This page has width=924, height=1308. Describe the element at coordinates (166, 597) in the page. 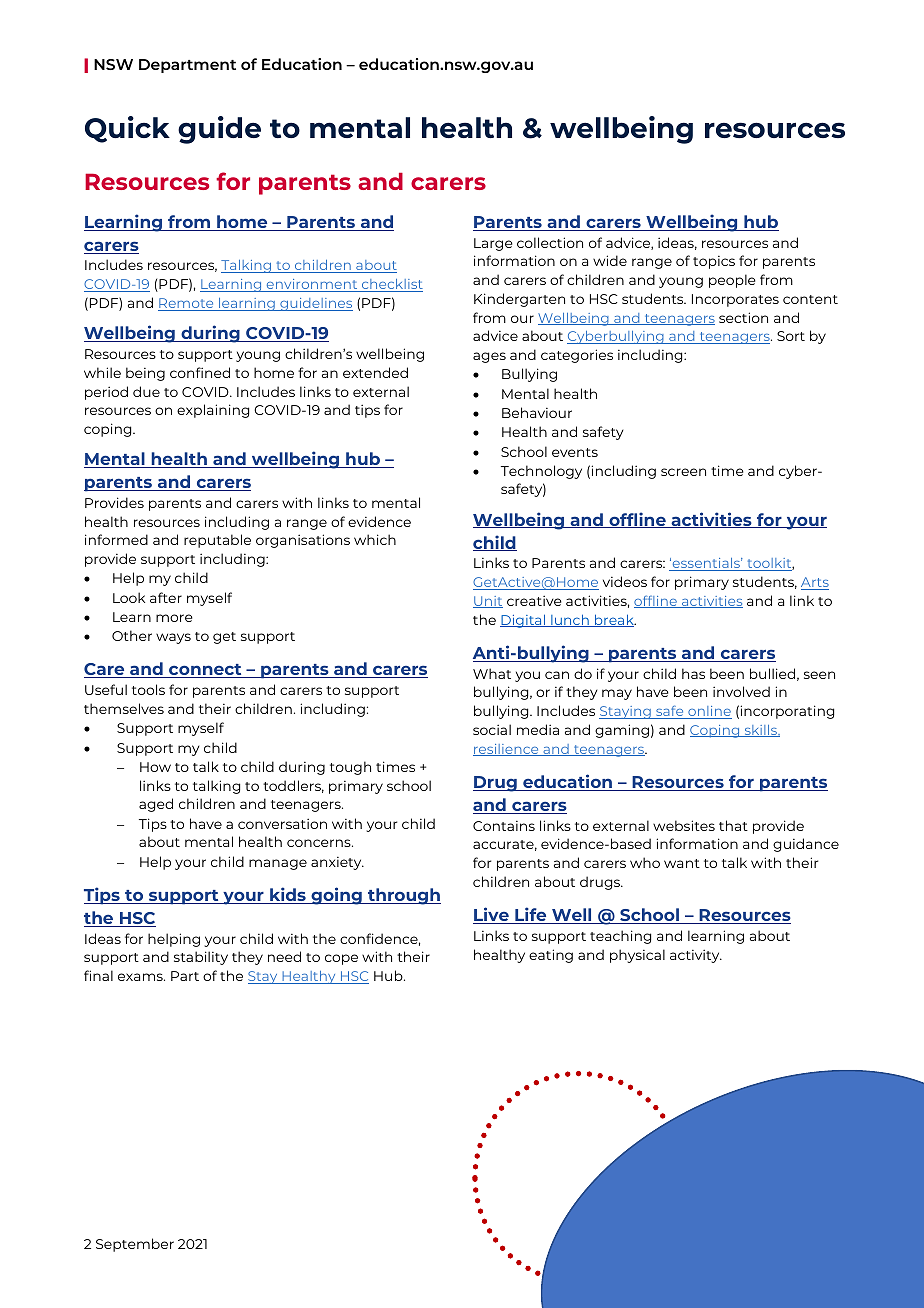

I see `after` at that location.
